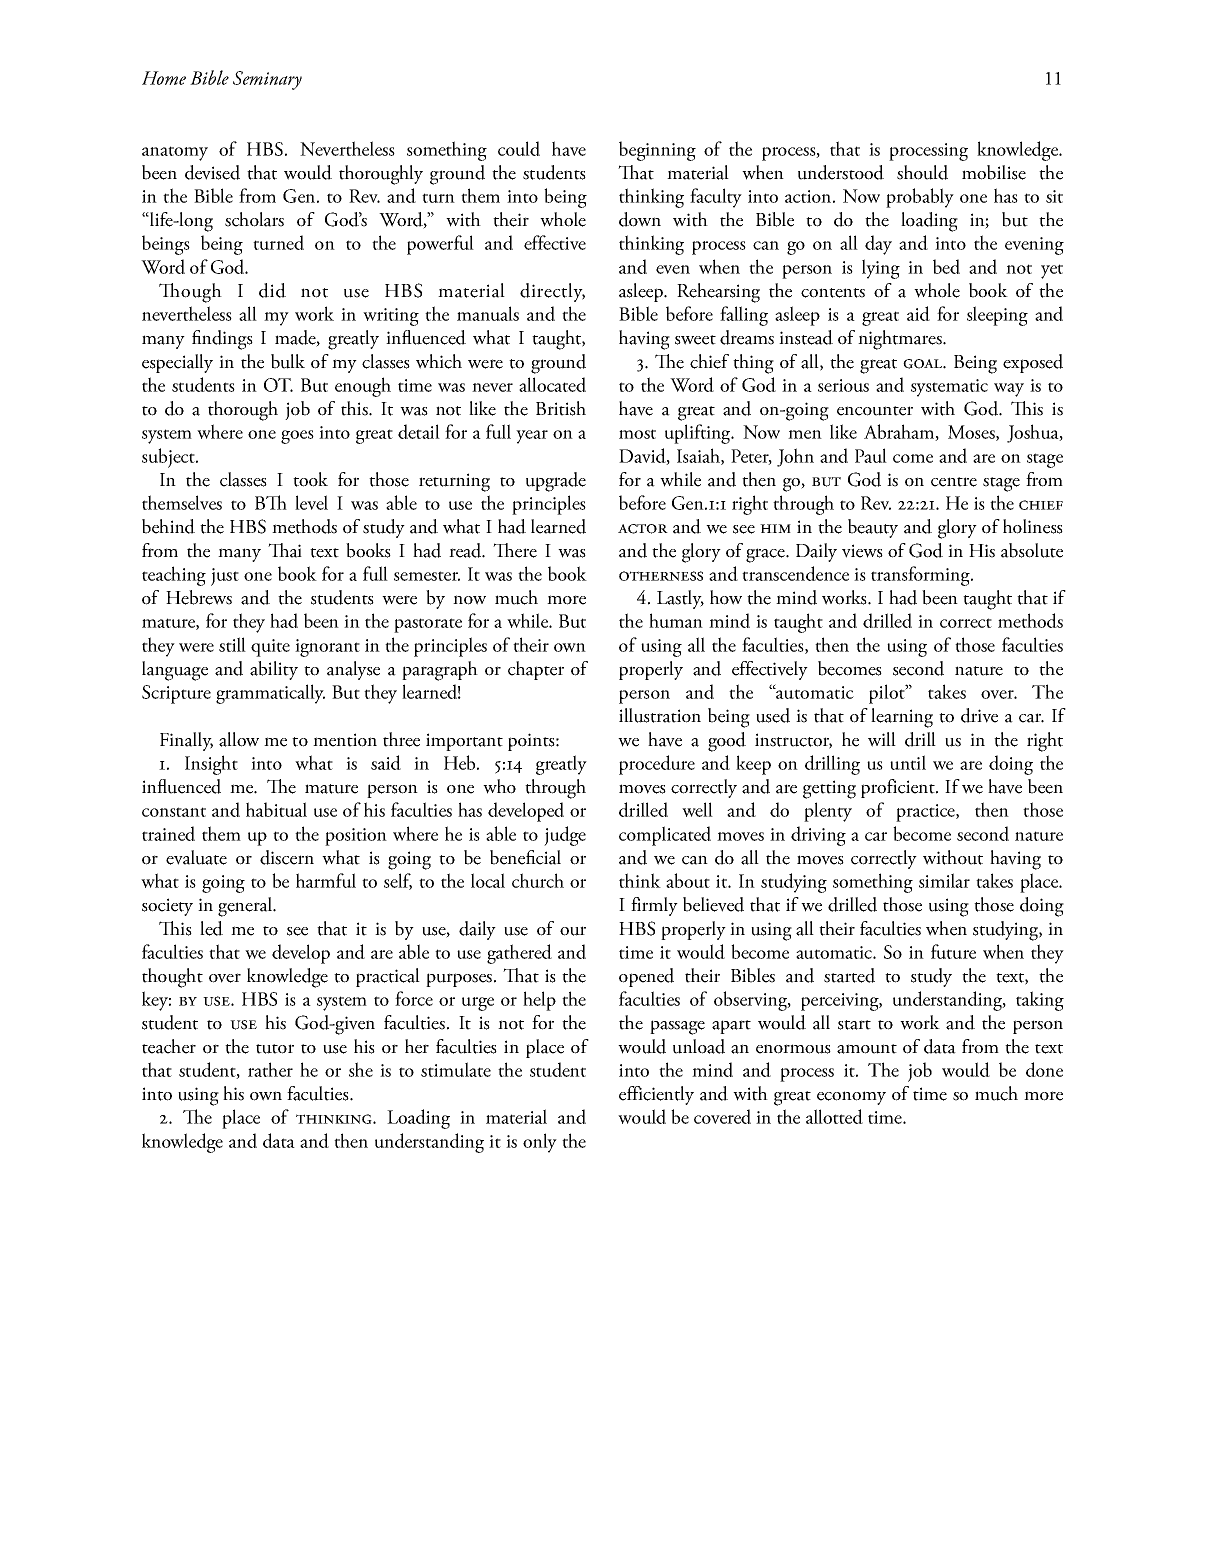 The width and height of the document is (1205, 1559). I want to click on centre, so click(954, 482).
